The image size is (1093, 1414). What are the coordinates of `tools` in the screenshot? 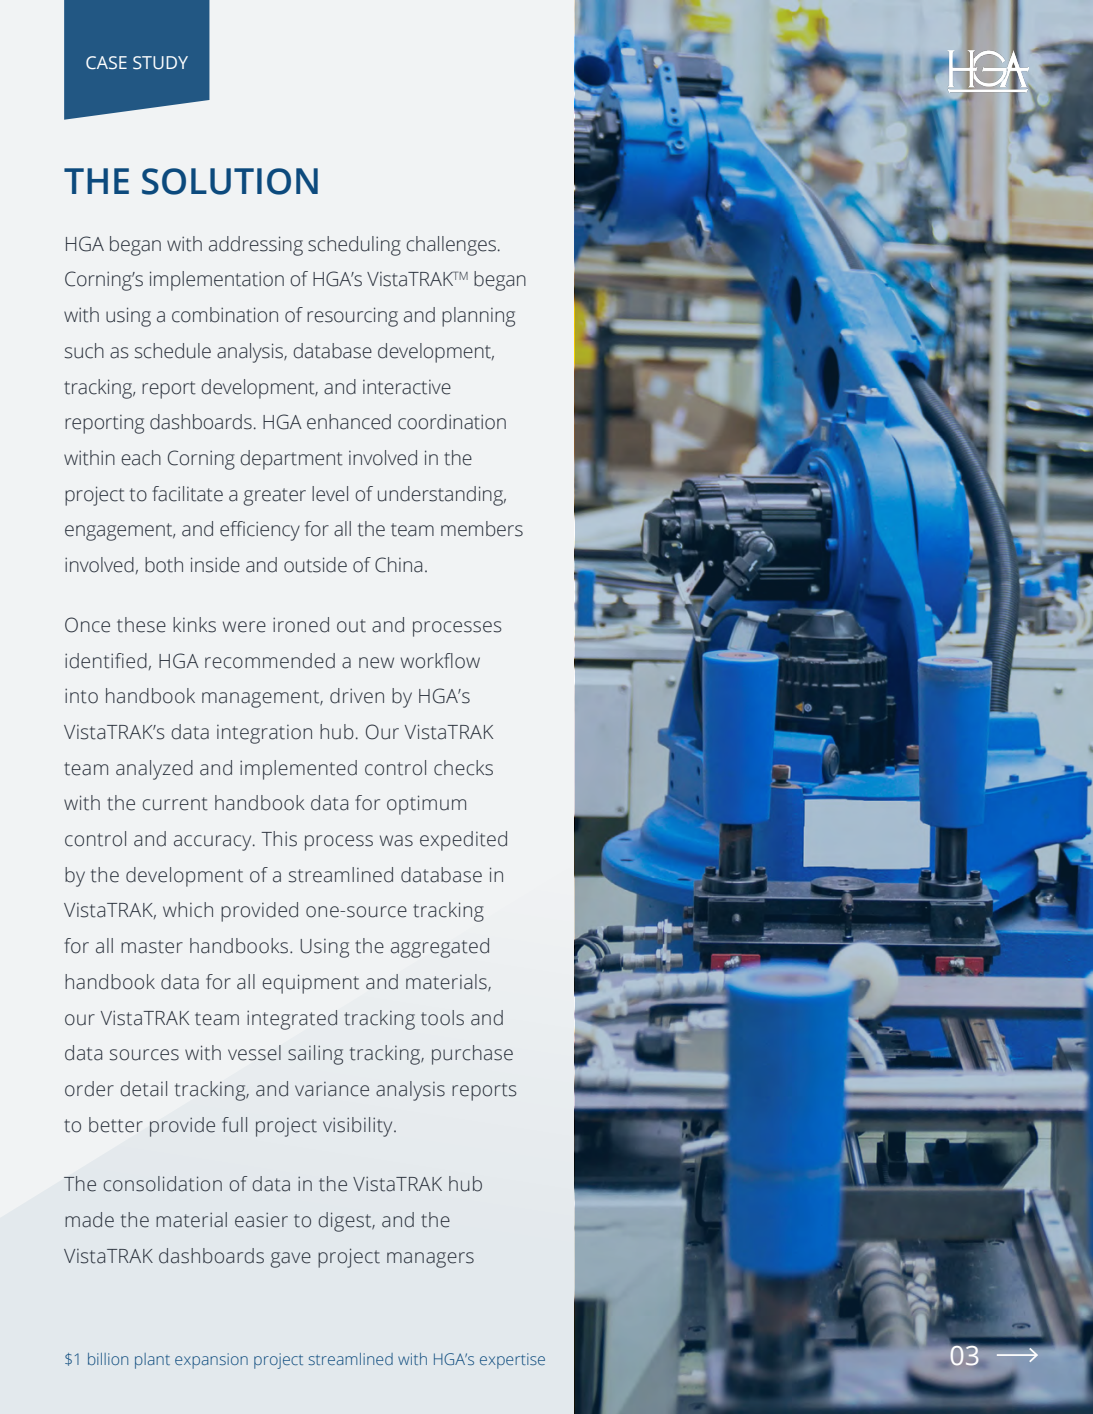 It's located at (442, 1018).
